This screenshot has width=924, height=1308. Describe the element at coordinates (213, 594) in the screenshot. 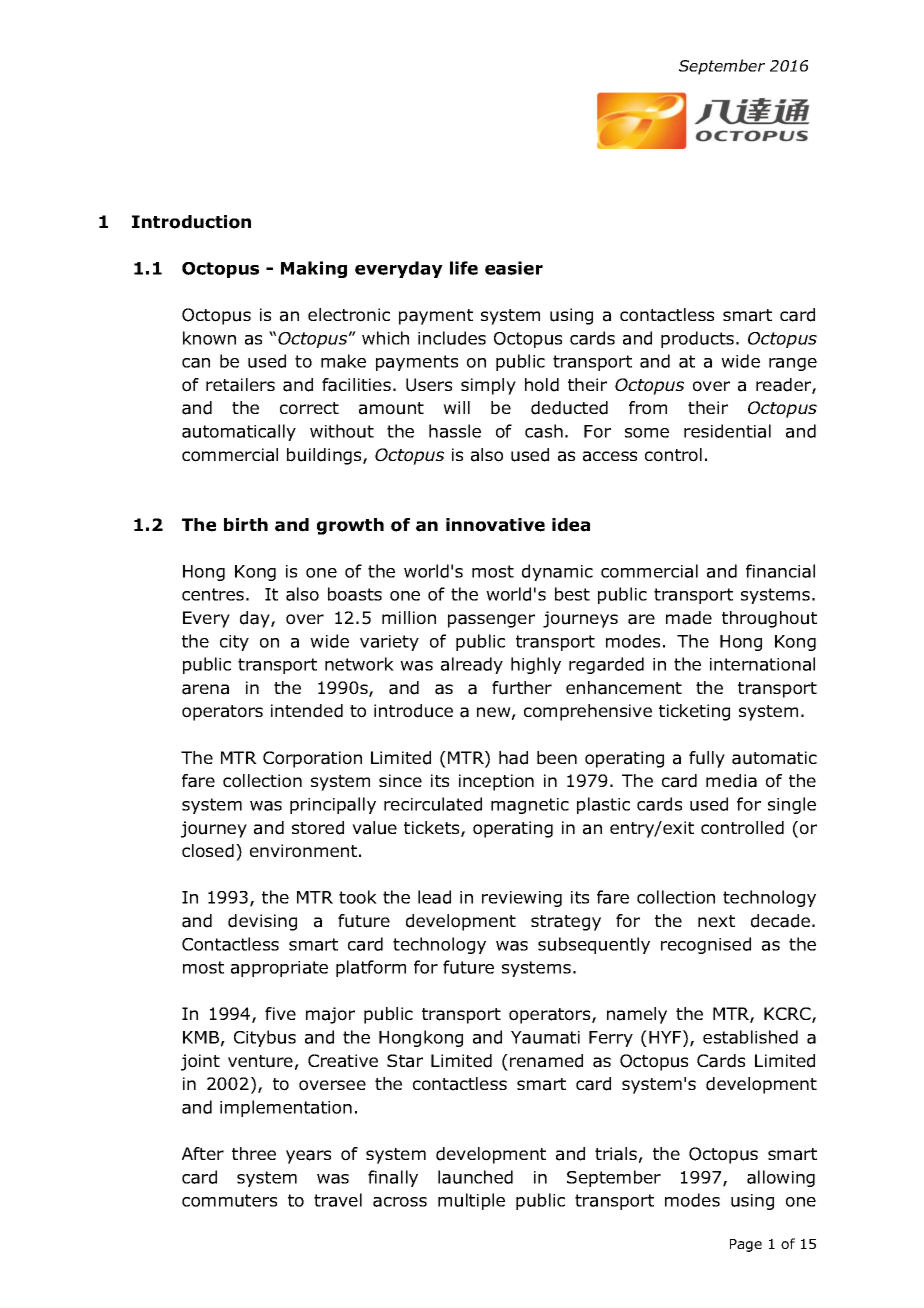

I see `centres` at that location.
